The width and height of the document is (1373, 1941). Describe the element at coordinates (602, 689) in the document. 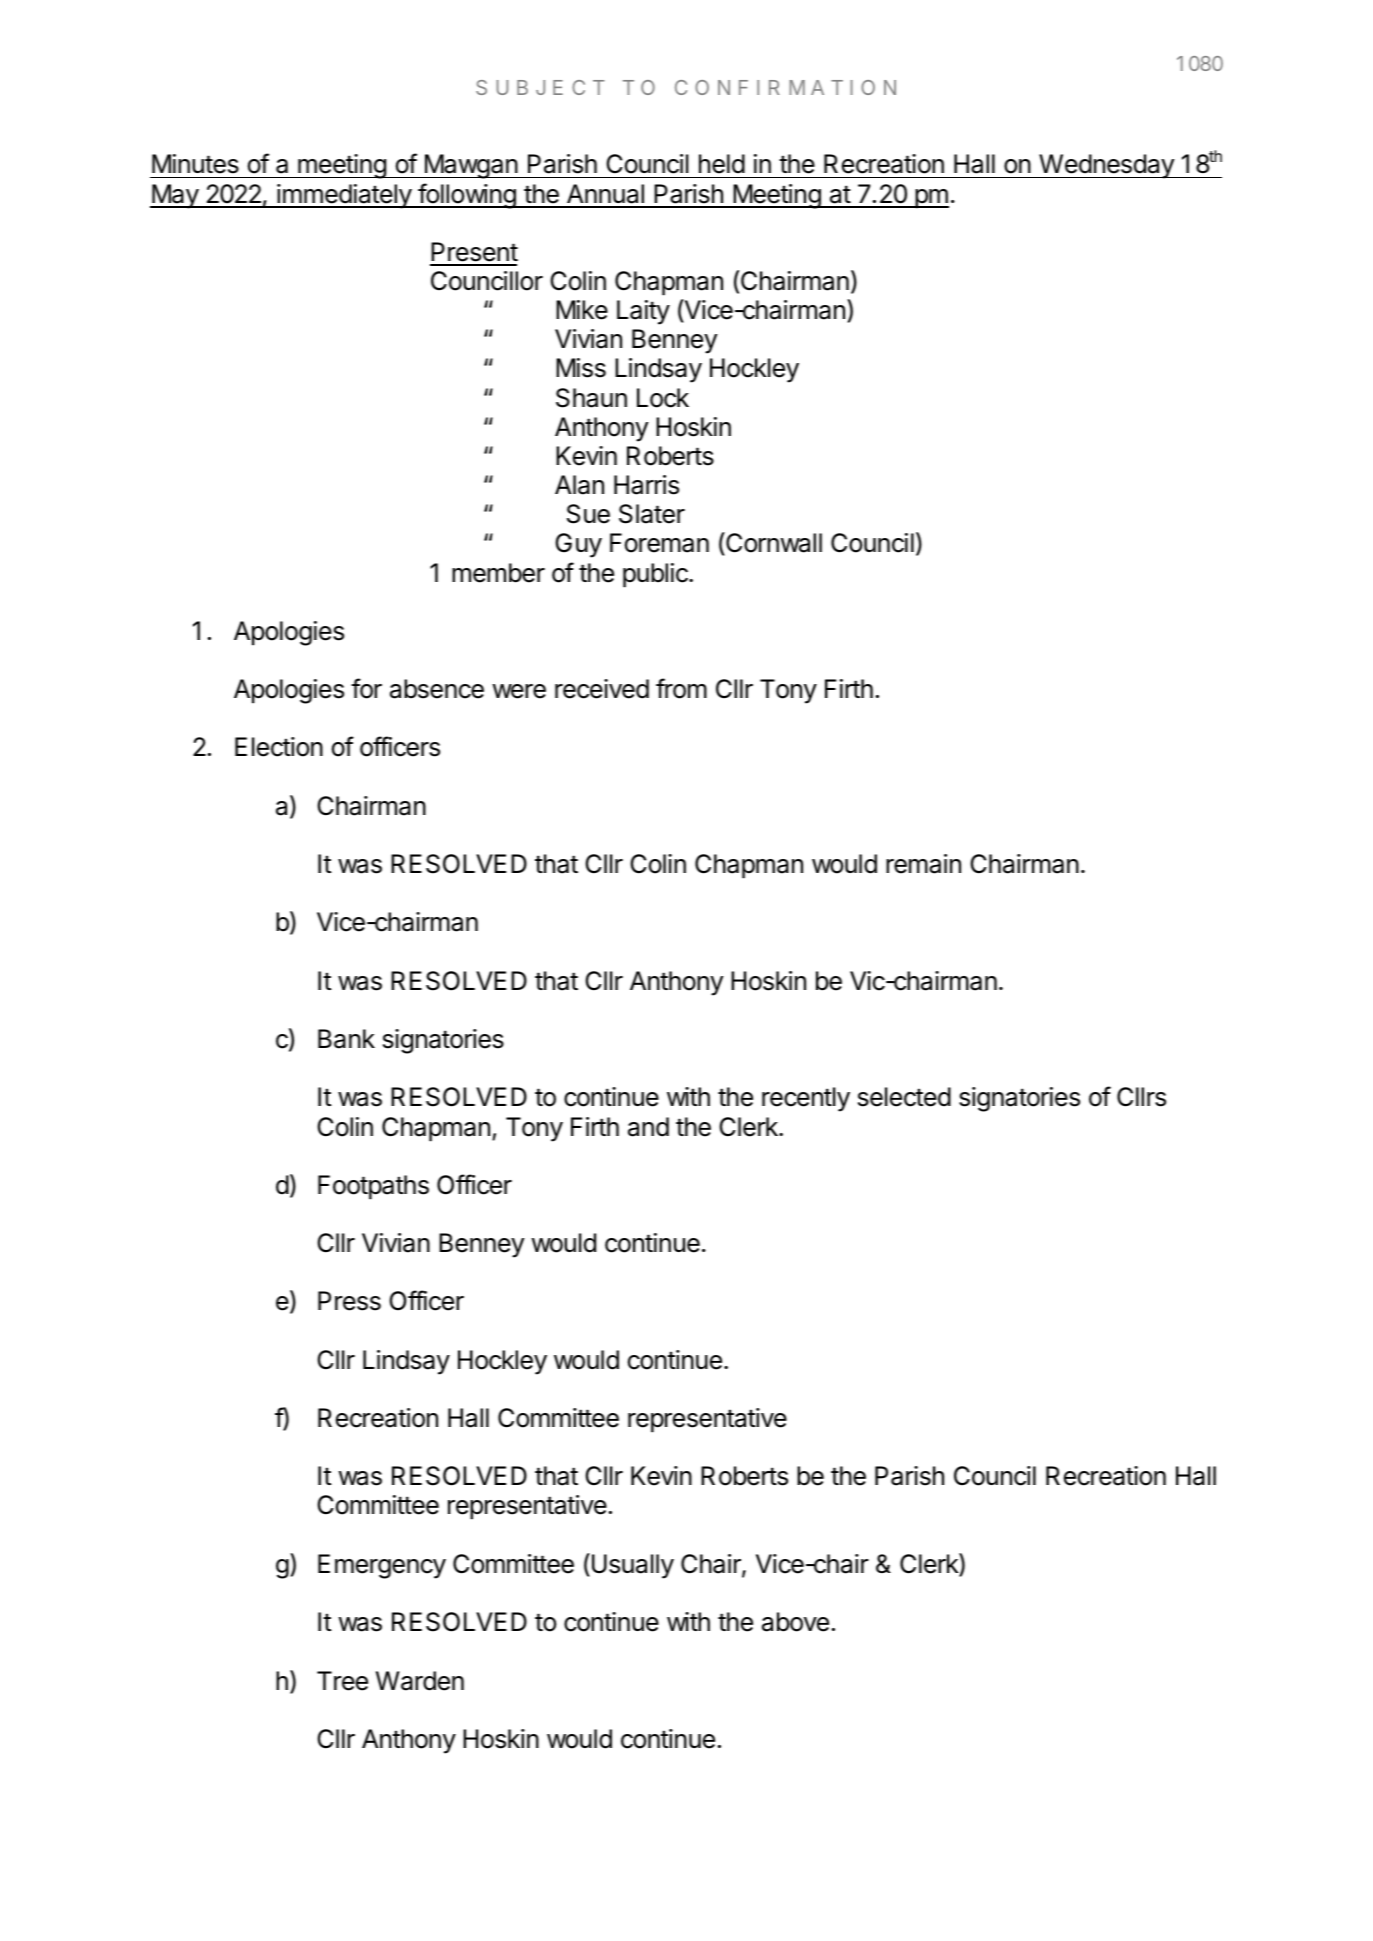

I see `received` at that location.
